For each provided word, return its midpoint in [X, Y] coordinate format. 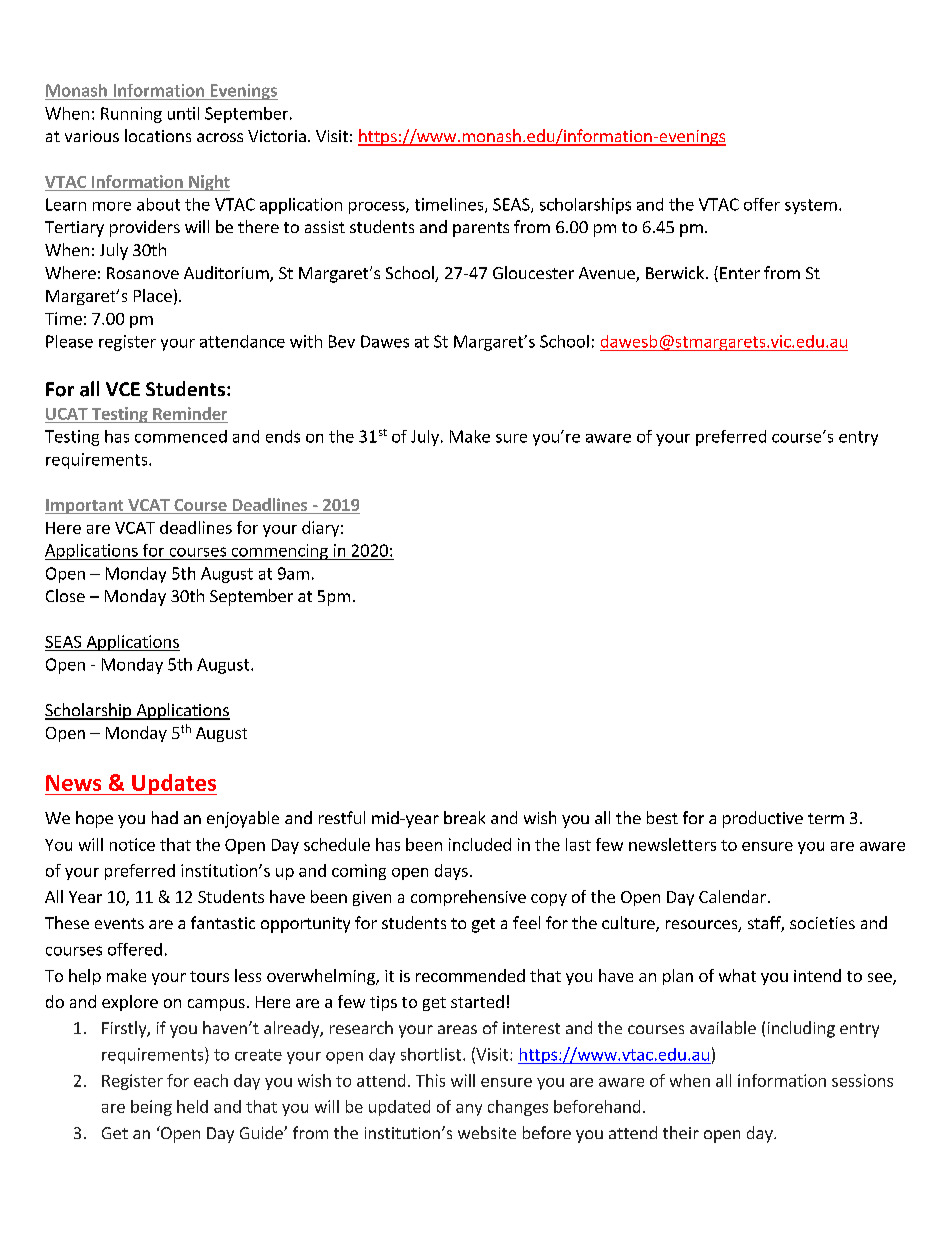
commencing [279, 552]
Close [65, 595]
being [151, 1108]
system [811, 206]
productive [763, 819]
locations [158, 135]
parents [481, 229]
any [469, 1110]
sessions [862, 1080]
